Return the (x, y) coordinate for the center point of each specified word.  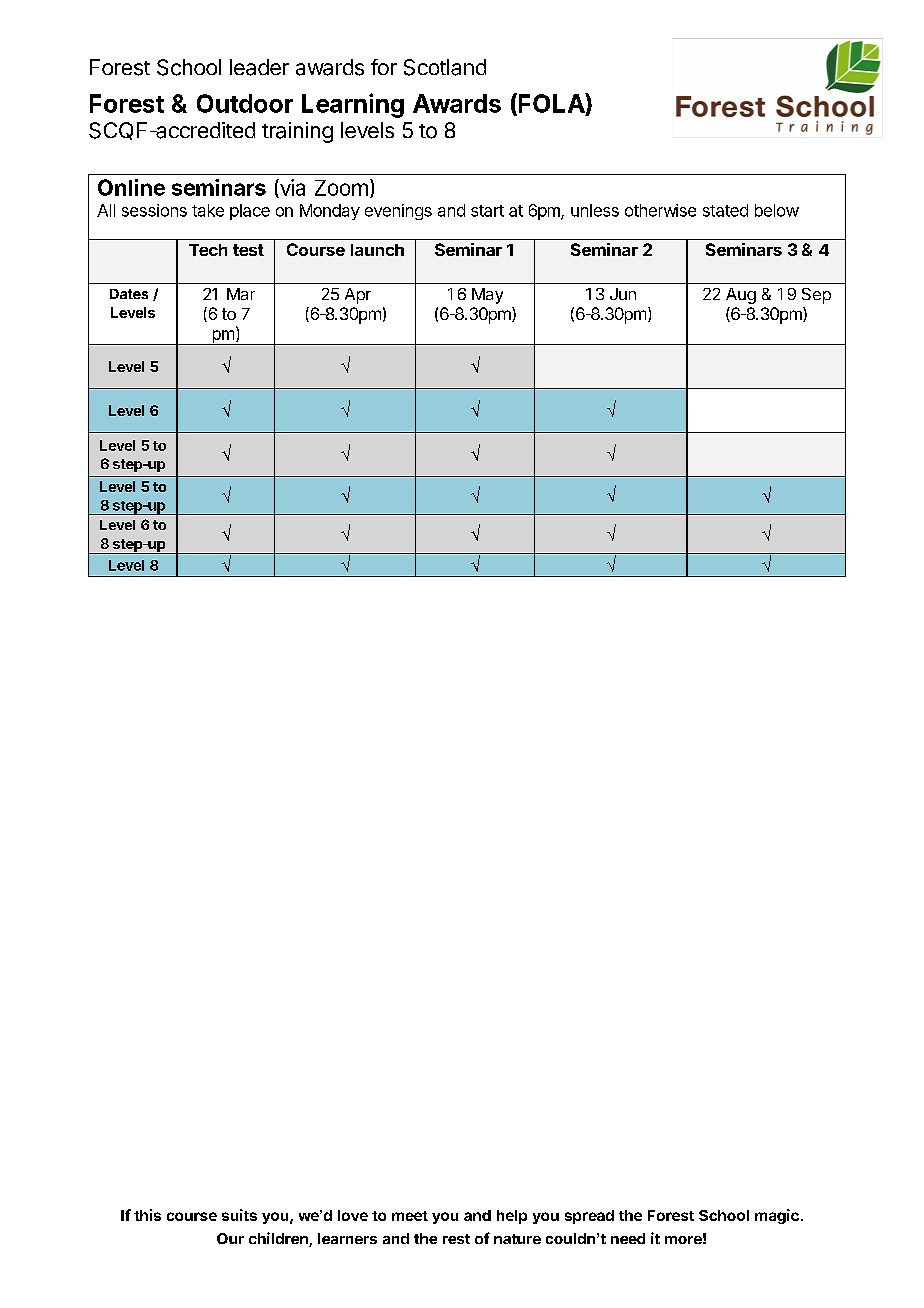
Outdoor (245, 103)
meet (410, 1216)
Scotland (445, 67)
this (147, 1215)
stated (725, 210)
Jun (623, 294)
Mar (241, 294)
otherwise (660, 210)
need (628, 1238)
